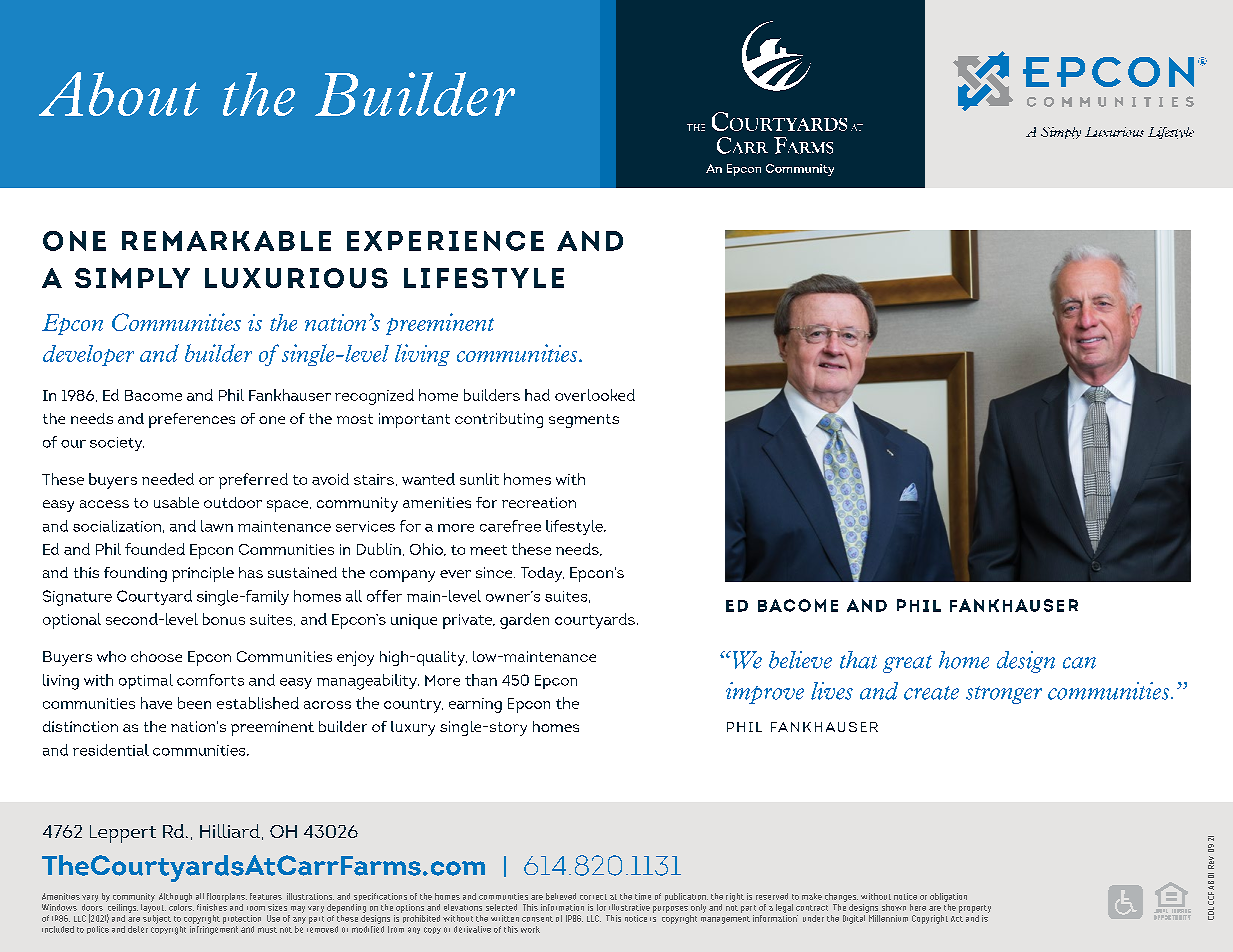 This image has width=1233, height=952. Describe the element at coordinates (593, 897) in the image. I see `correct` at that location.
